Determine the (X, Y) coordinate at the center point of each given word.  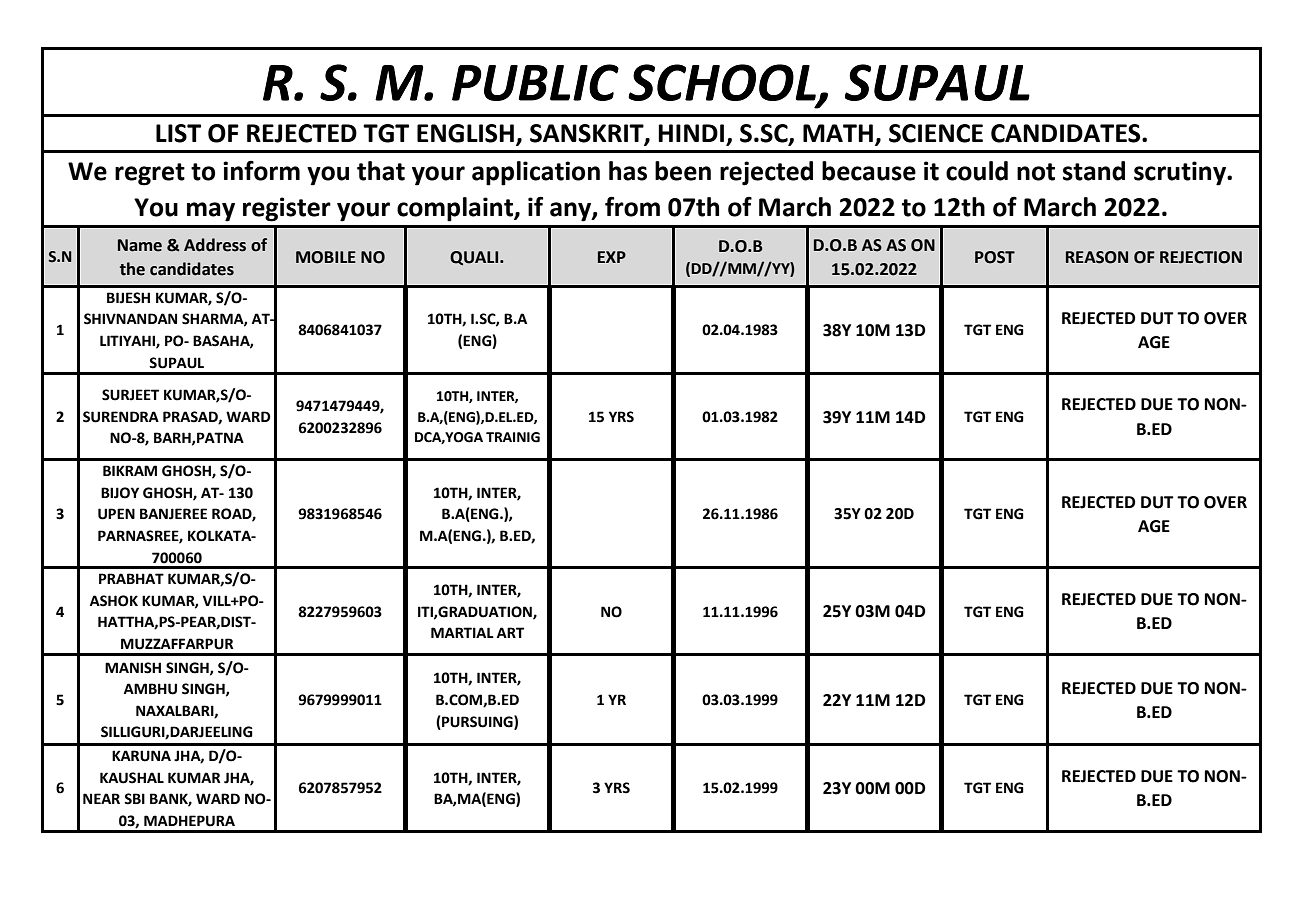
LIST (178, 133)
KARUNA (141, 756)
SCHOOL (723, 83)
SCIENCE (936, 133)
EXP (612, 257)
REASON (1097, 257)
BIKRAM (130, 470)
